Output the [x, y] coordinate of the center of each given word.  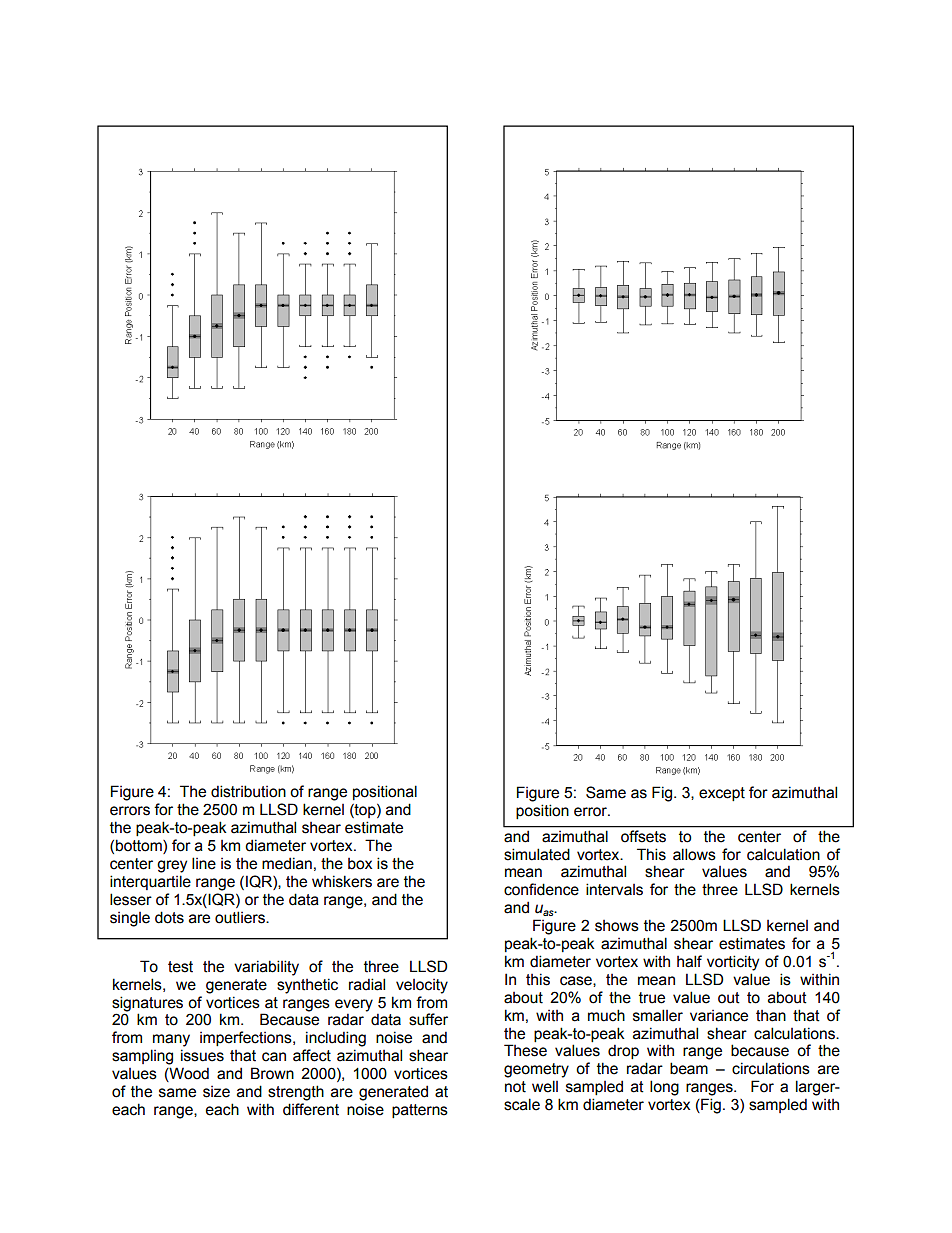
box [360, 864]
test [180, 967]
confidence [541, 889]
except [722, 794]
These [525, 1050]
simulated [537, 854]
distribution [248, 791]
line [204, 863]
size [216, 1092]
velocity [422, 986]
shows [617, 926]
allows [694, 854]
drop [623, 1051]
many [171, 1040]
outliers [241, 917]
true [652, 998]
